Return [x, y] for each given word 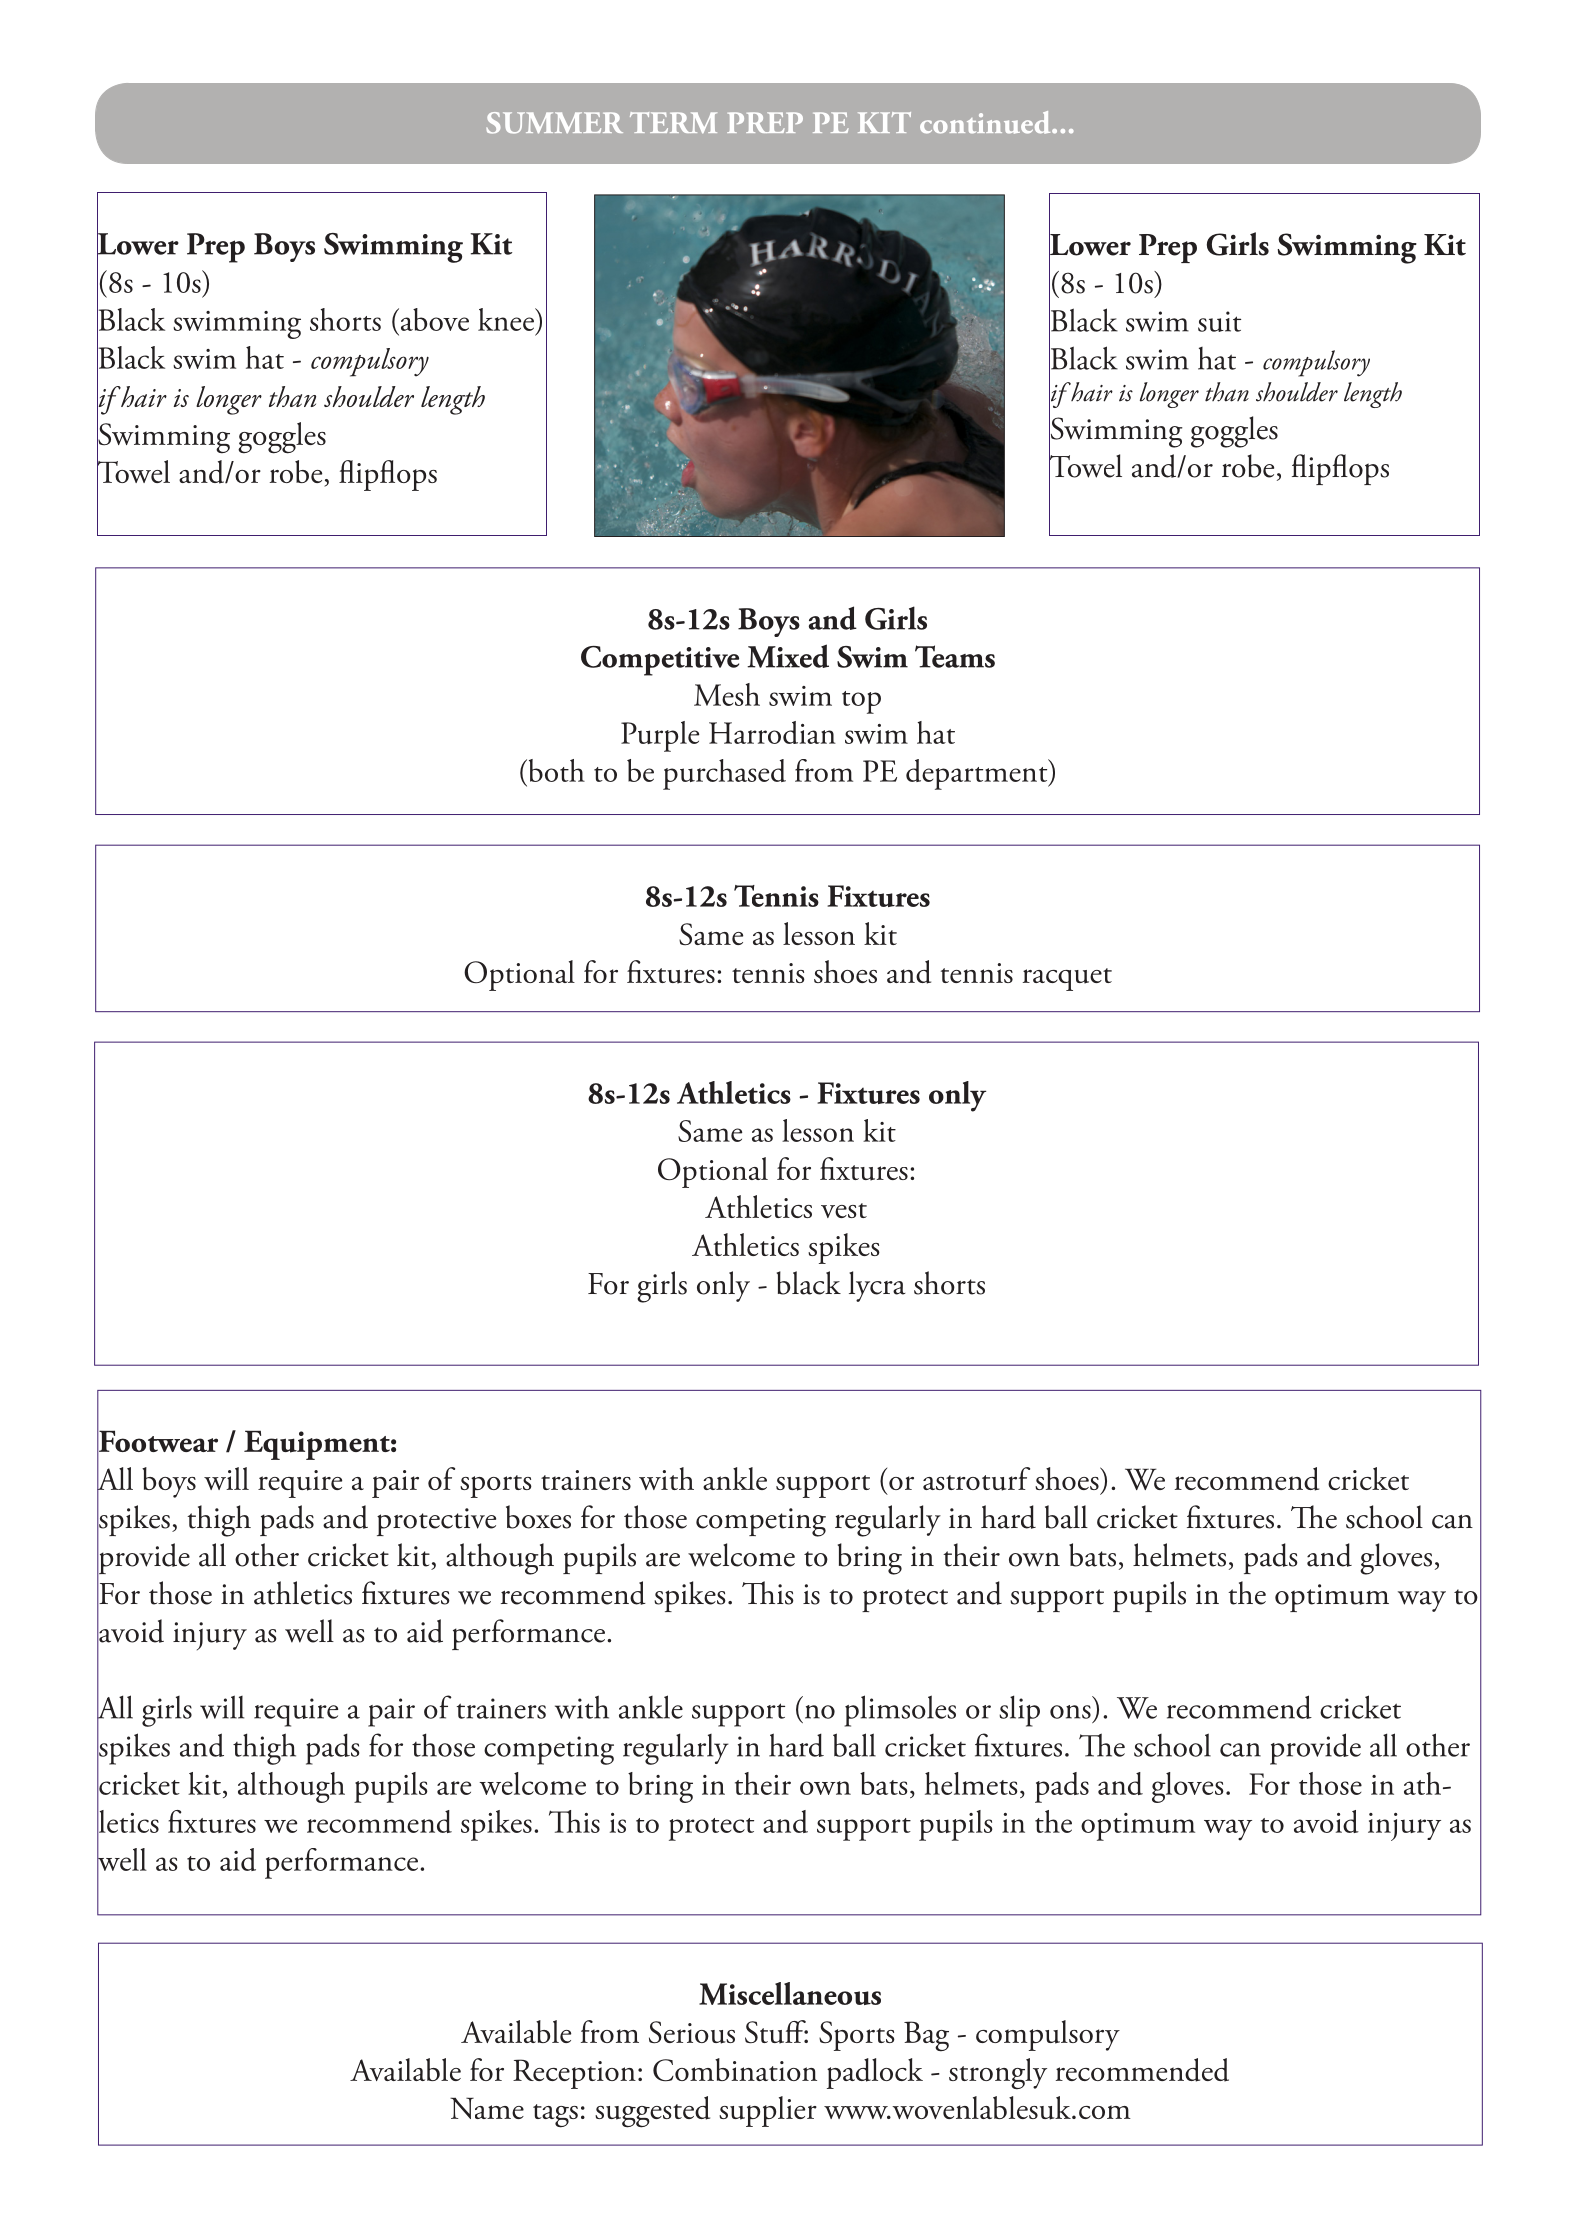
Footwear [157, 1441]
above [433, 319]
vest [844, 1210]
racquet [1067, 979]
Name [487, 2108]
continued [986, 122]
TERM [673, 122]
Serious [692, 2032]
